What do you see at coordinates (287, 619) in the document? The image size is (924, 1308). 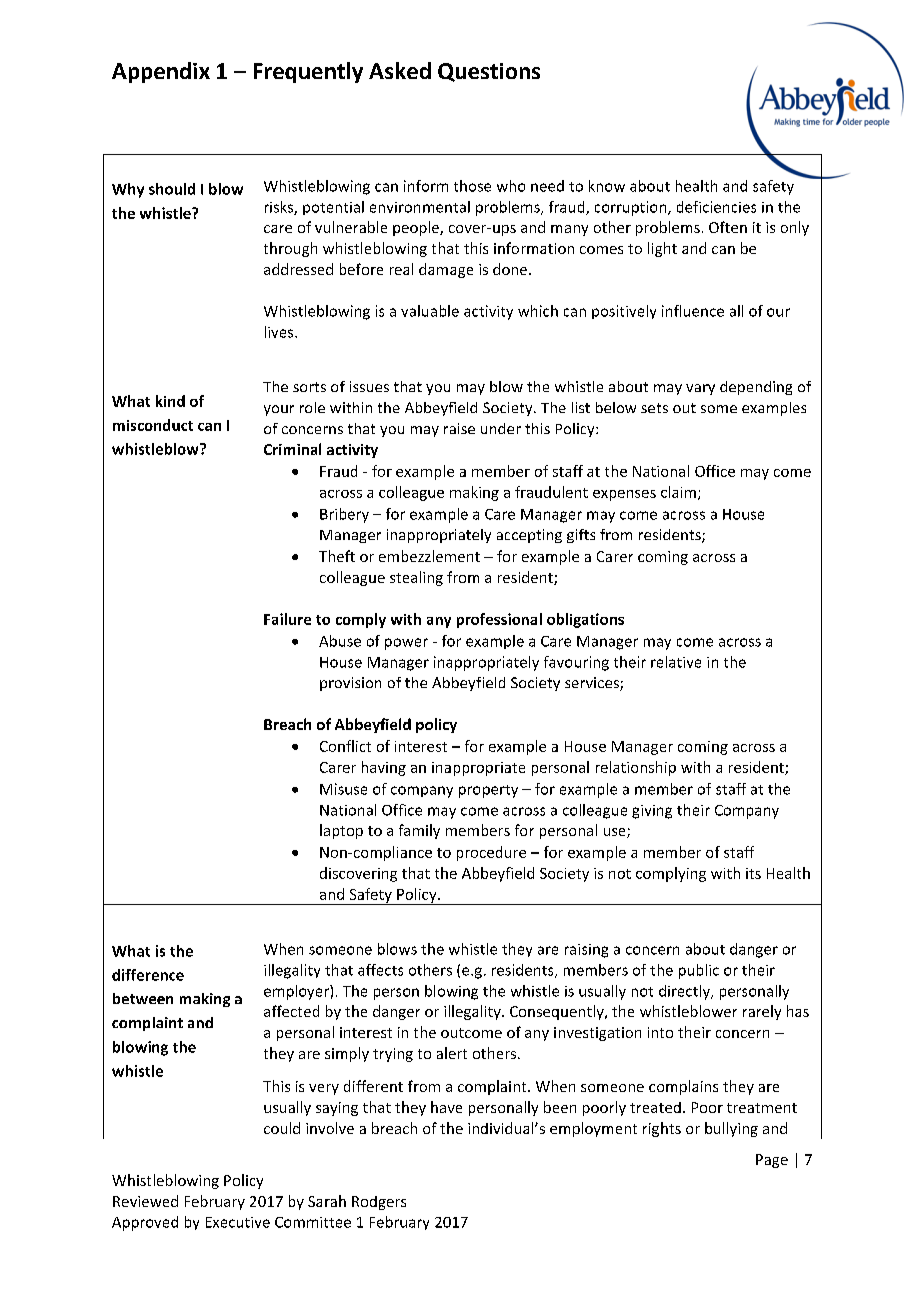 I see `Failure` at bounding box center [287, 619].
